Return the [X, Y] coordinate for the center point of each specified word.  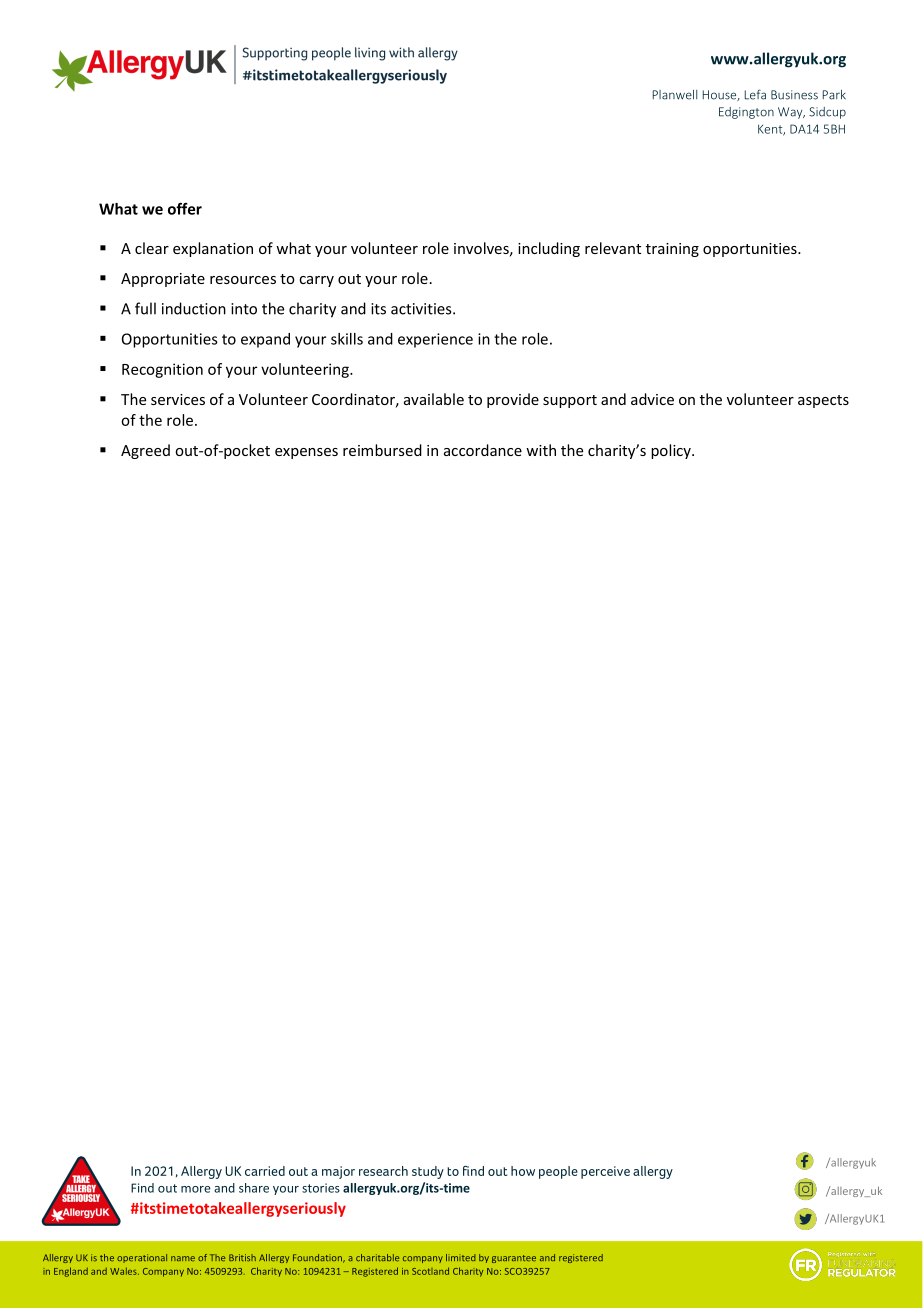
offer [185, 208]
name [183, 1258]
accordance [483, 450]
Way [791, 113]
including [549, 249]
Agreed [145, 451]
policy [672, 451]
